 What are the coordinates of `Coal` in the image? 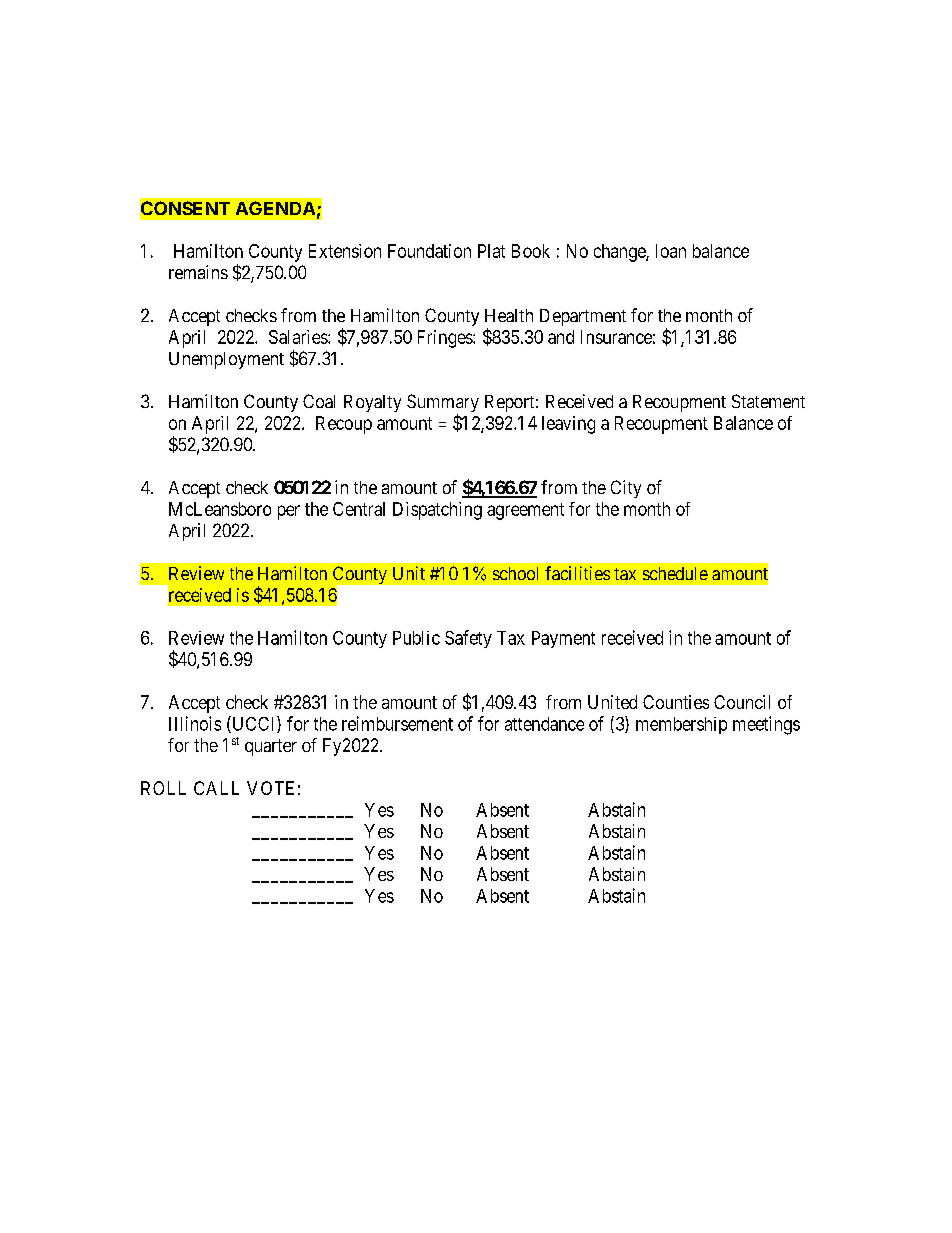 It's located at (319, 401).
